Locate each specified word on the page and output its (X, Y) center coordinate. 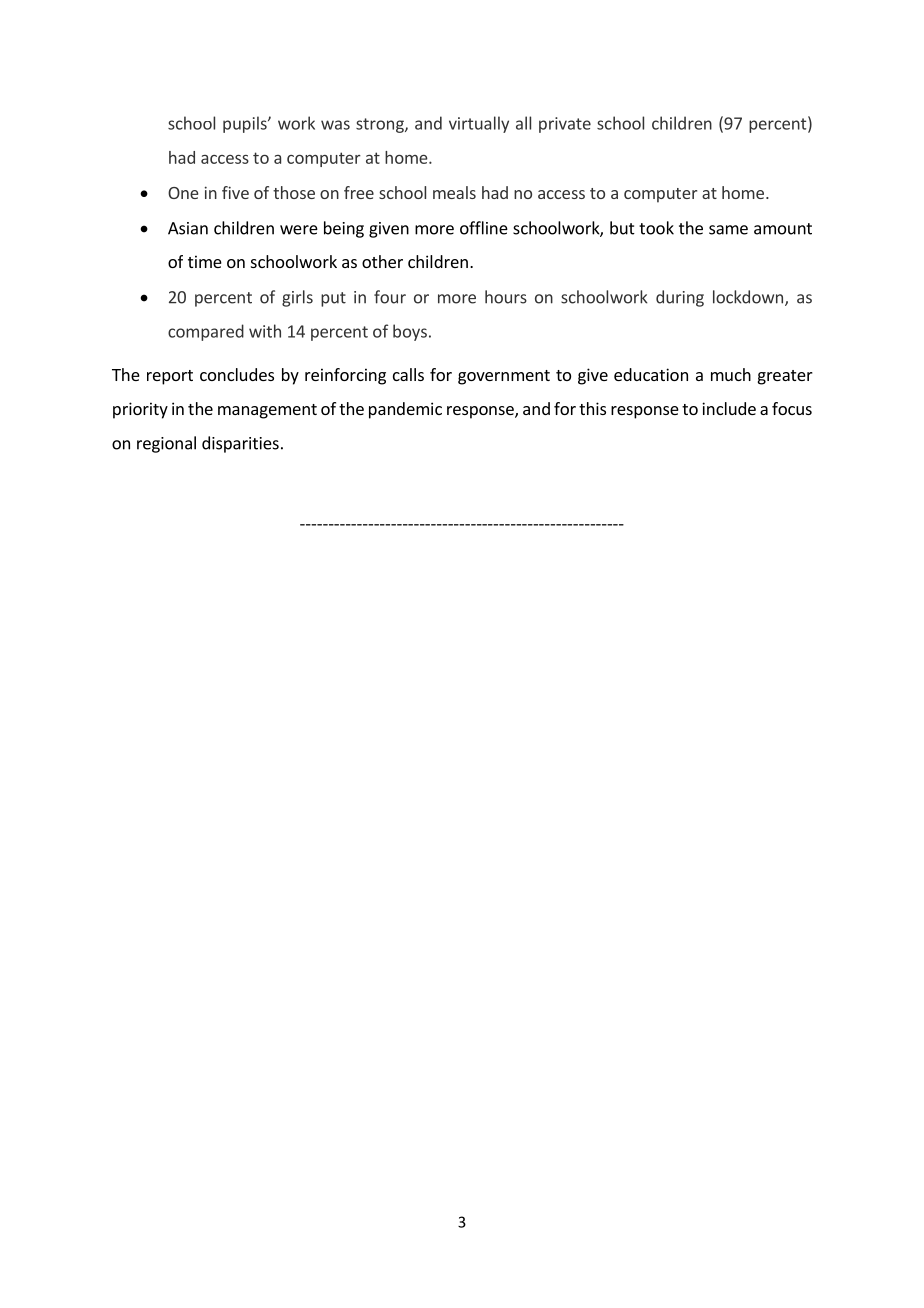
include (729, 408)
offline (484, 228)
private (565, 125)
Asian (188, 228)
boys (410, 332)
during (680, 298)
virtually (479, 124)
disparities (240, 444)
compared (206, 332)
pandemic (405, 410)
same (728, 230)
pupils (246, 124)
